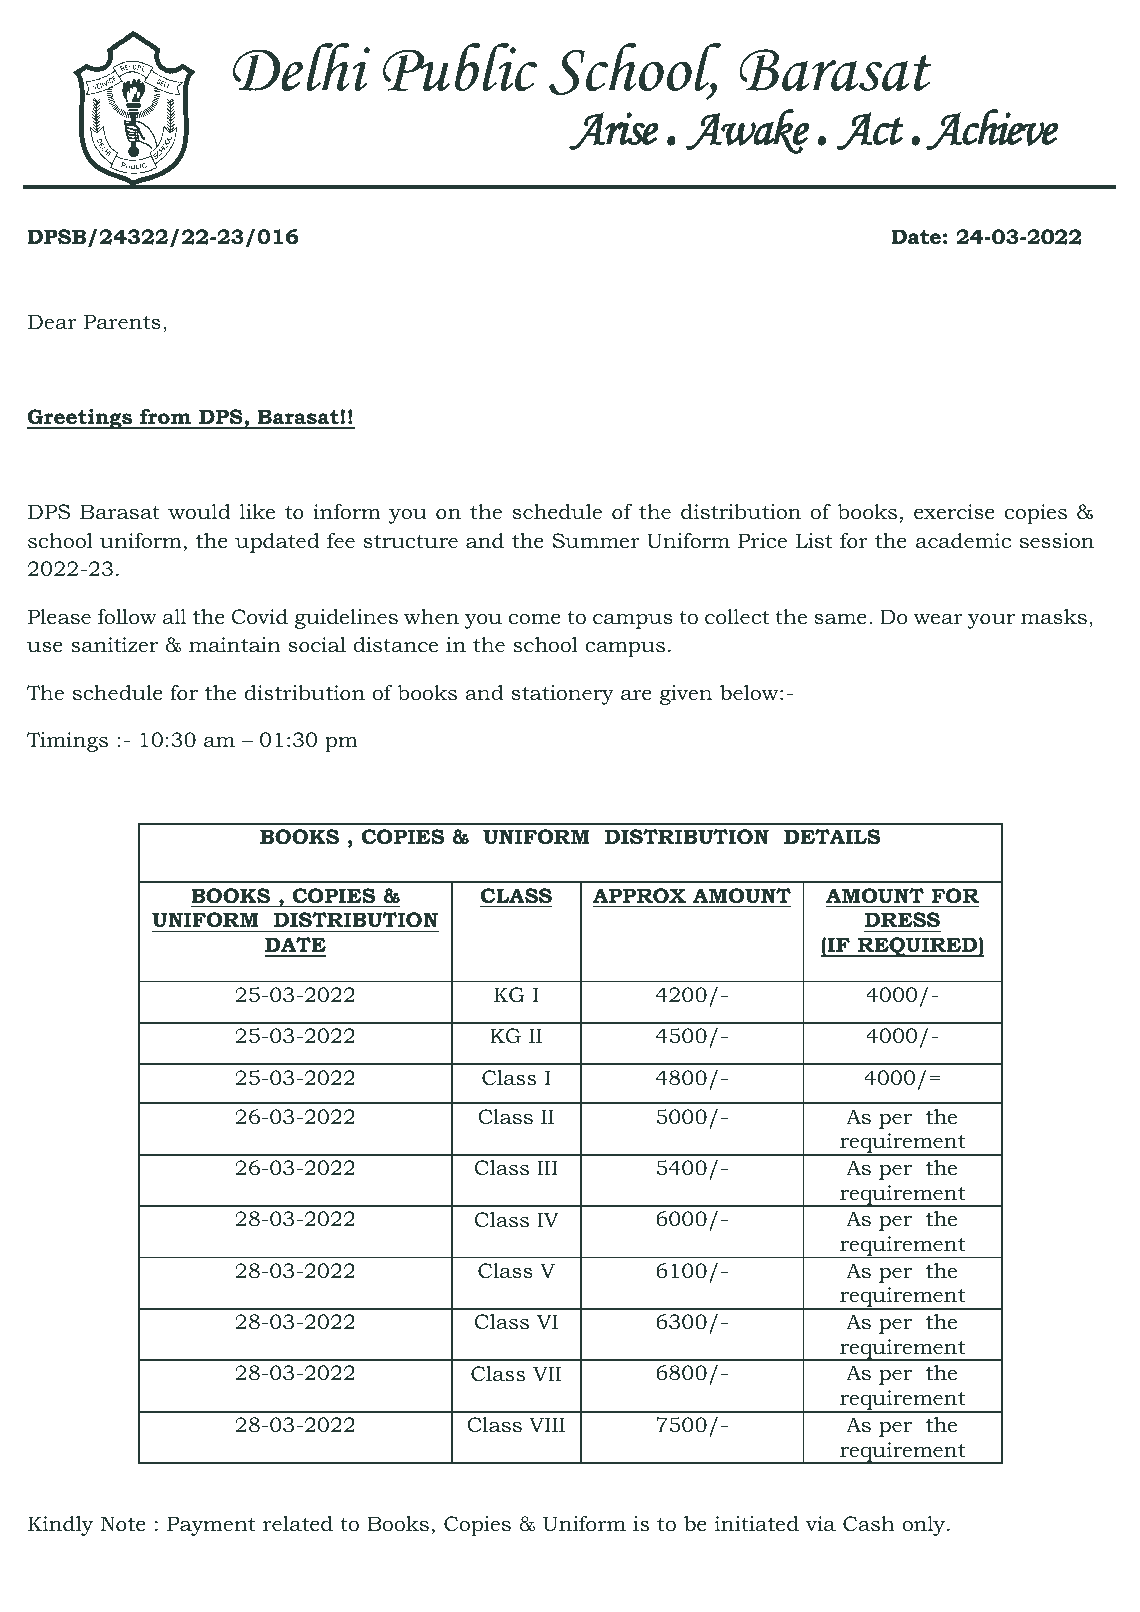  What do you see at coordinates (954, 511) in the screenshot?
I see `exercise` at bounding box center [954, 511].
